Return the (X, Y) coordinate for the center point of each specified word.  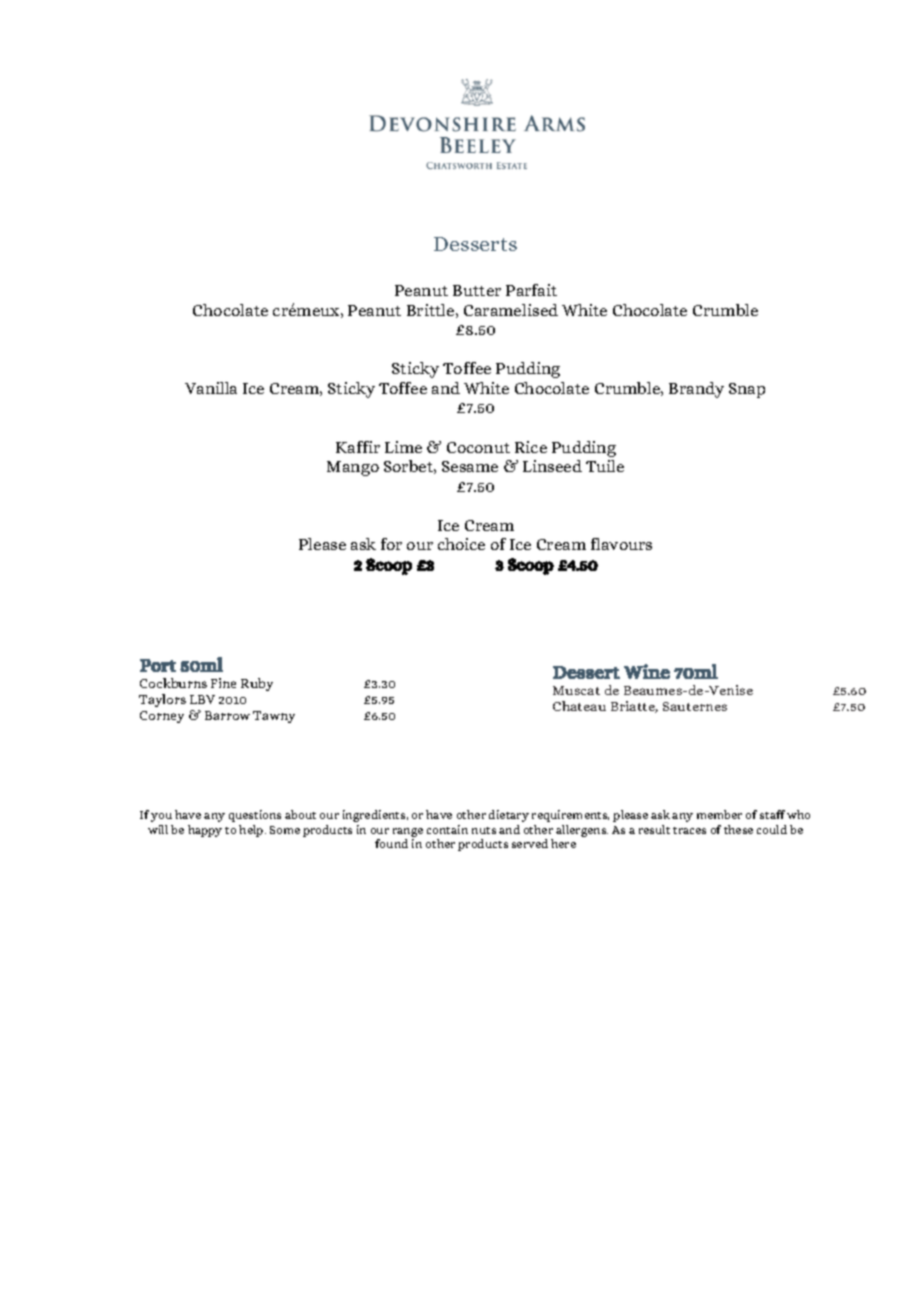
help (252, 831)
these (738, 829)
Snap (747, 390)
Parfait (531, 290)
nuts (484, 830)
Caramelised (511, 310)
